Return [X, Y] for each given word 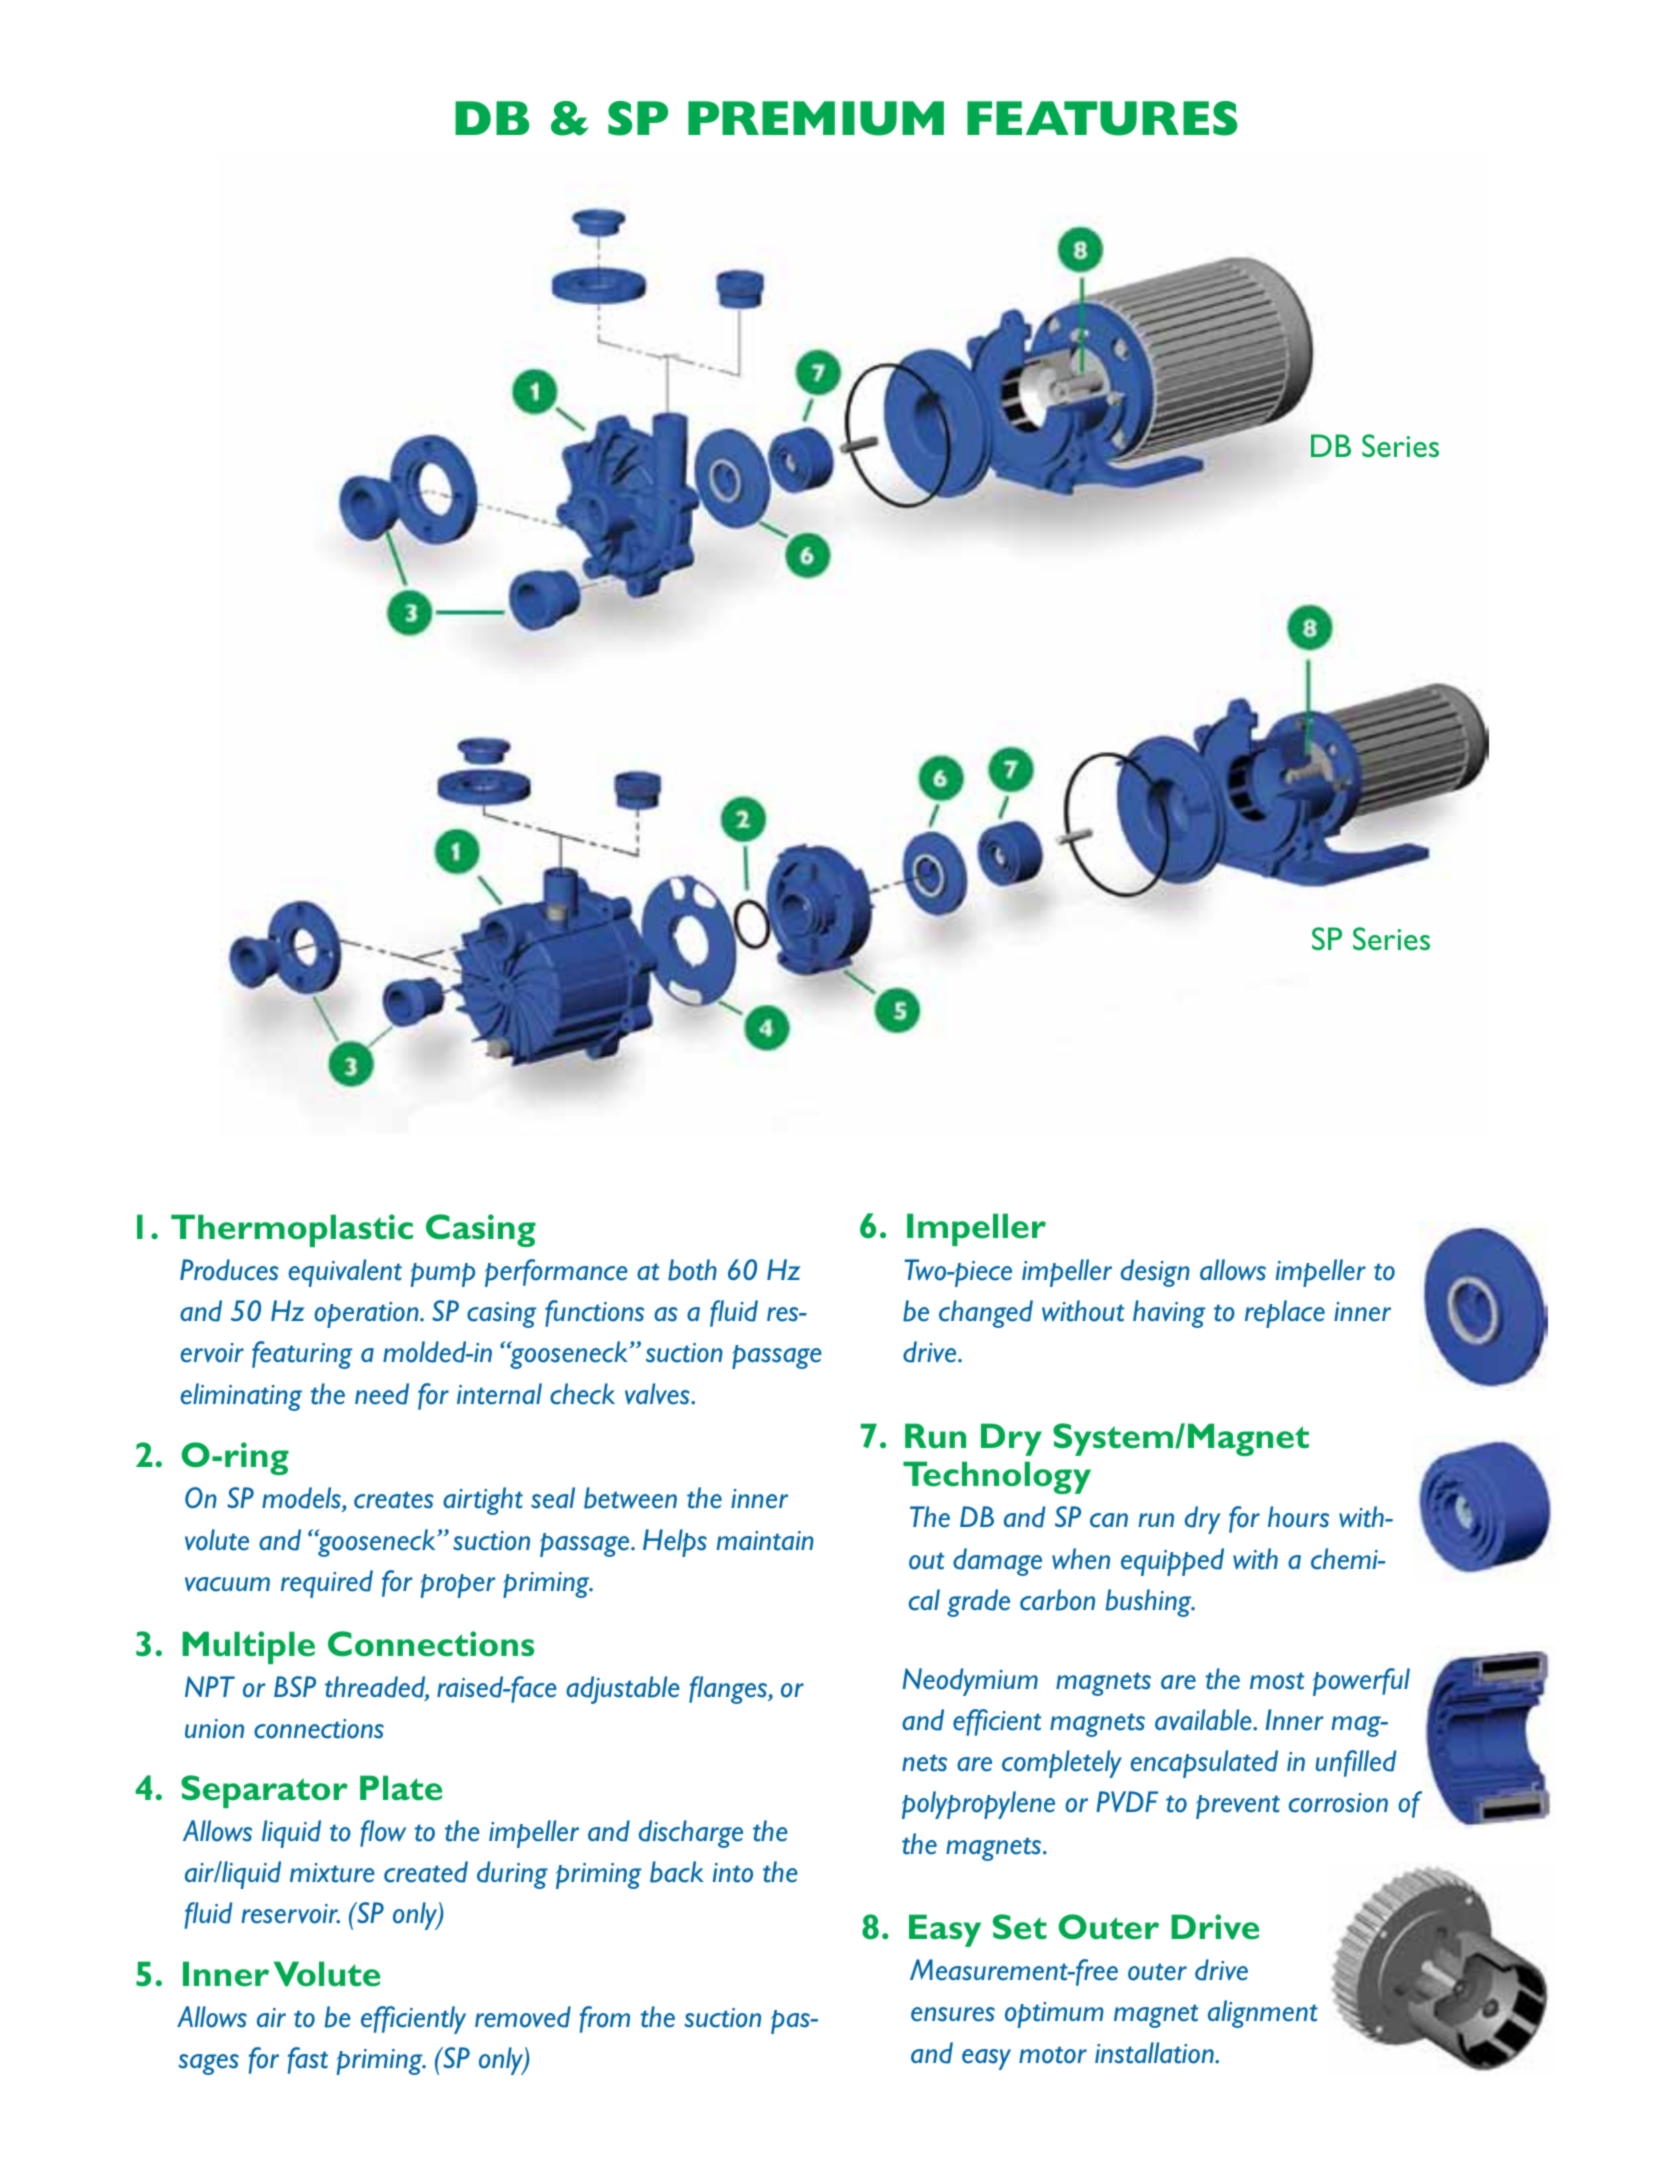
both [692, 1270]
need [382, 1394]
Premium [816, 118]
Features [1102, 118]
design [1155, 1273]
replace [1285, 1314]
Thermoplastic [292, 1230]
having [1169, 1314]
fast [308, 2060]
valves [658, 1394]
